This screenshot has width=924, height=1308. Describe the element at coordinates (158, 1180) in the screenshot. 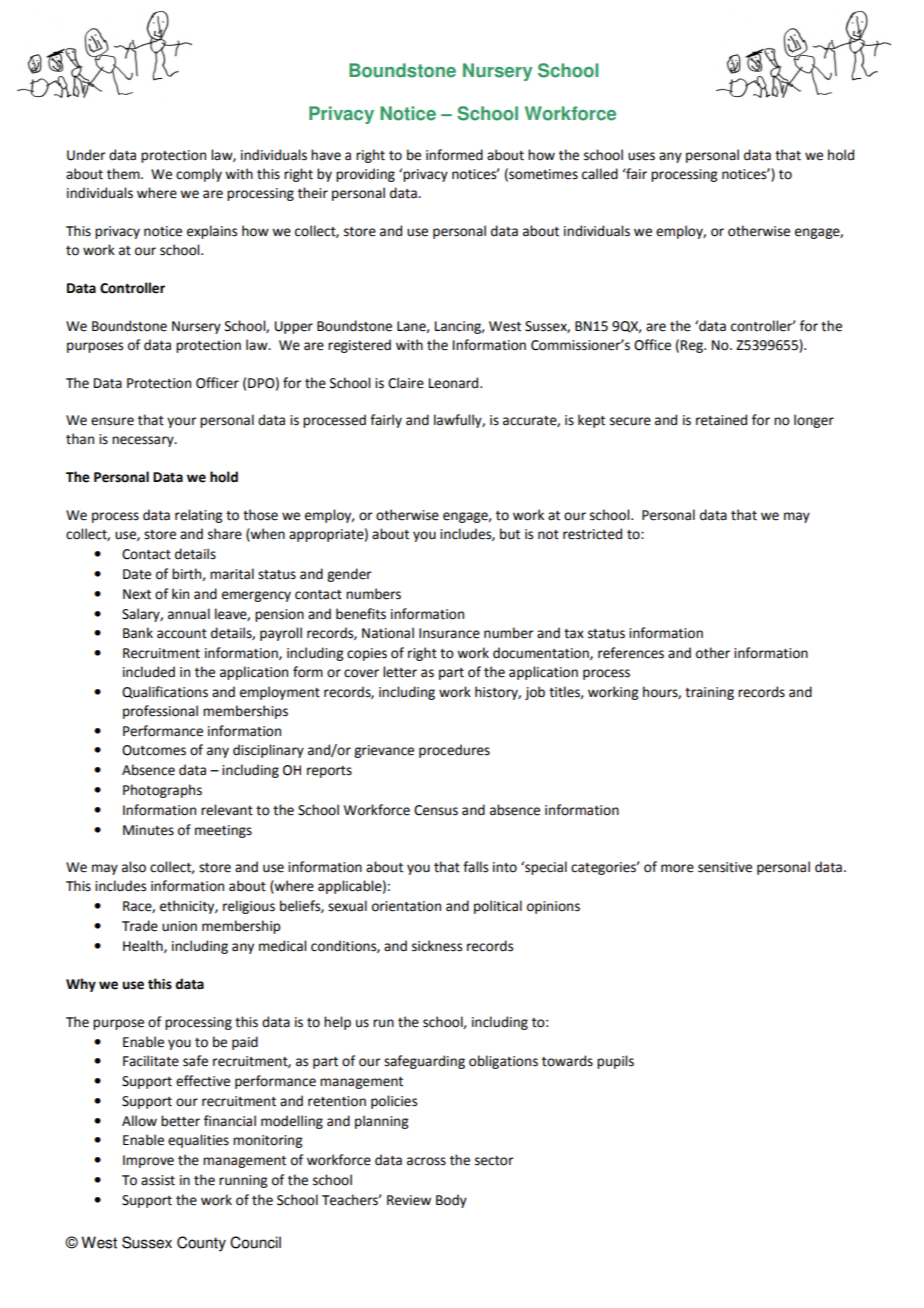

I see `assist` at that location.
